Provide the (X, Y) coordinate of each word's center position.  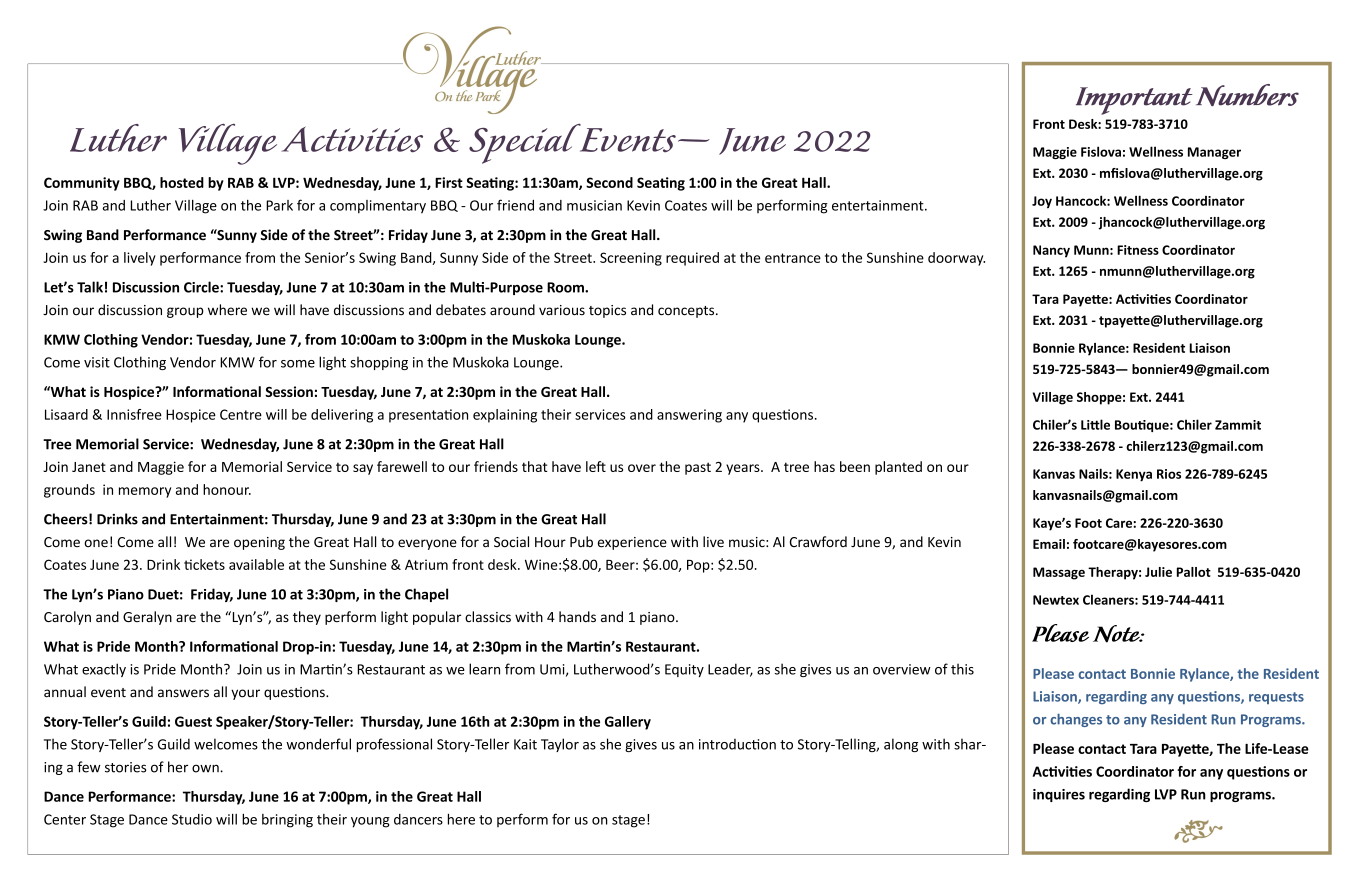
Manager (1214, 153)
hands (577, 616)
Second (609, 182)
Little (1095, 424)
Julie (1158, 572)
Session (289, 391)
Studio (192, 819)
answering (689, 416)
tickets (204, 564)
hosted (182, 182)
